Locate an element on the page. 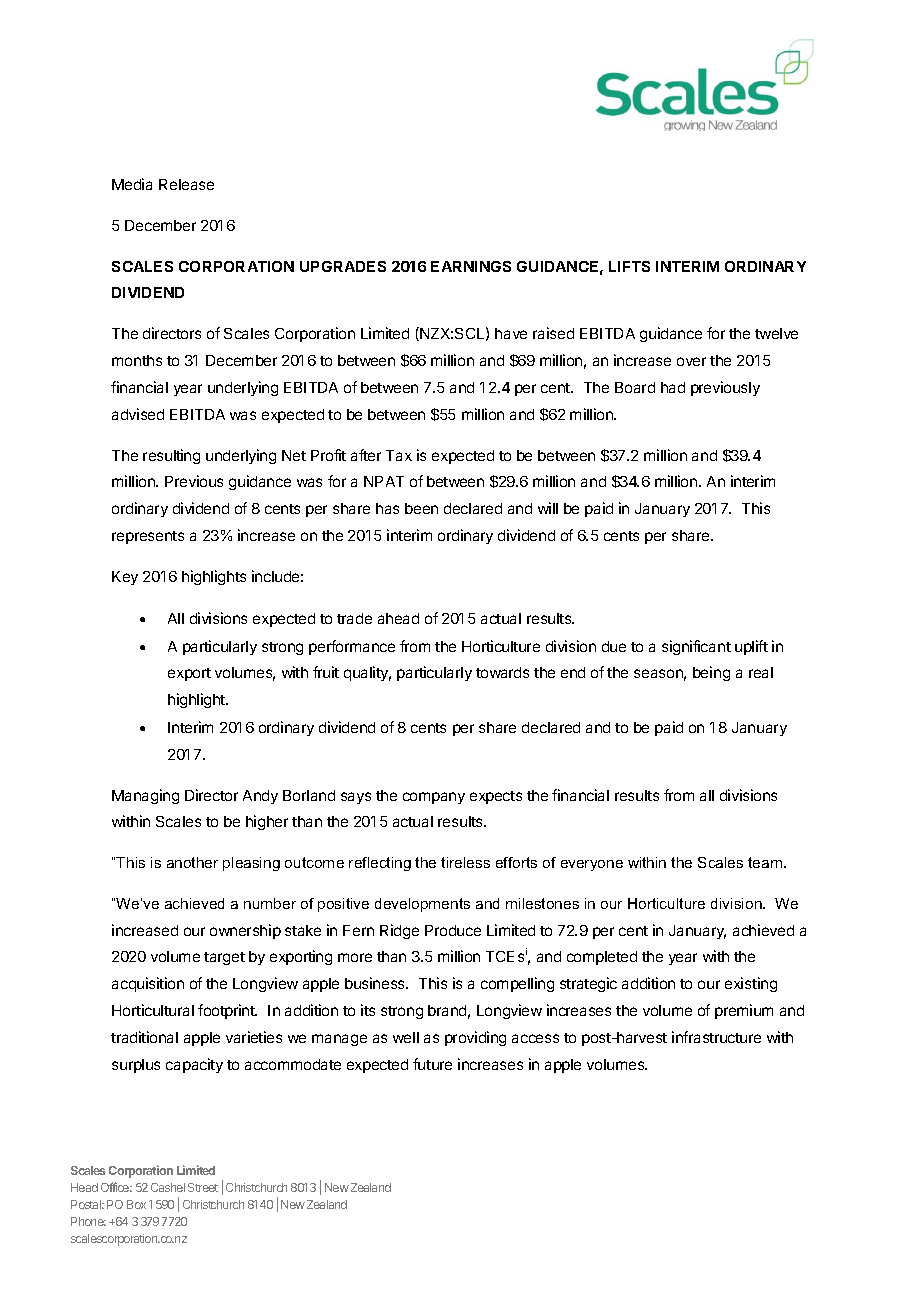  another is located at coordinates (192, 862).
